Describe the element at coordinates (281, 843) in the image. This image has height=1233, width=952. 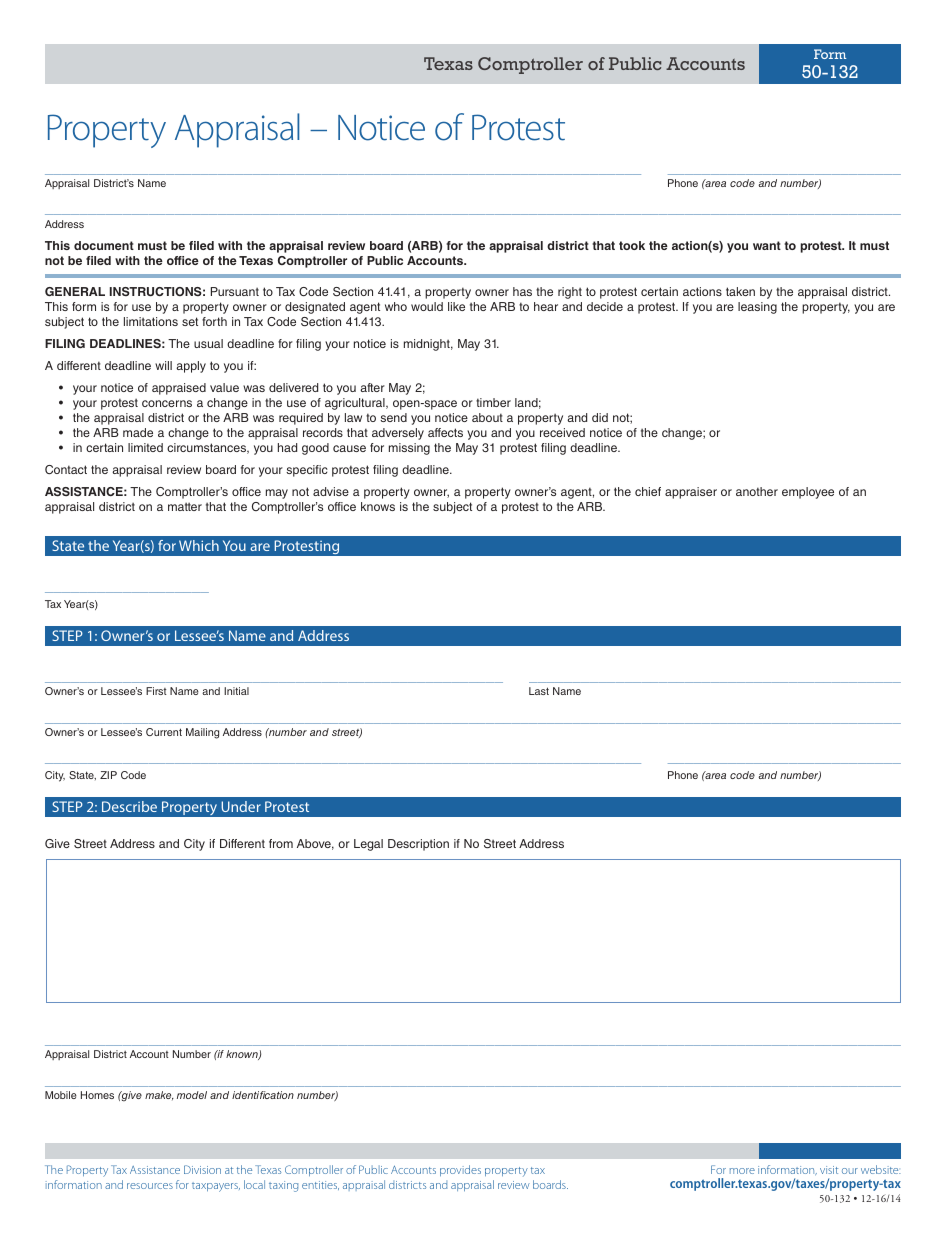
I see `from` at that location.
